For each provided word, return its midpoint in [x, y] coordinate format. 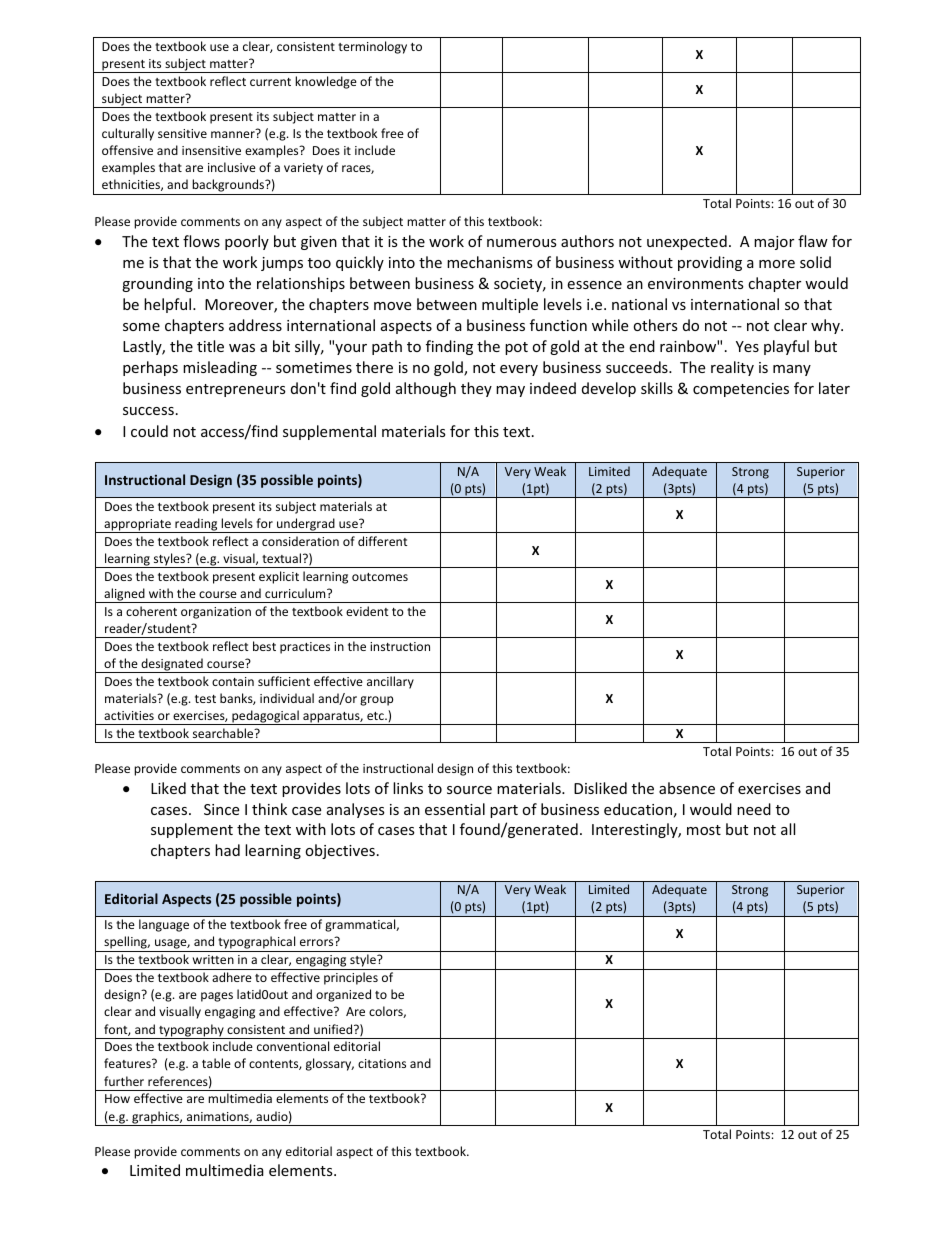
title [210, 346]
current [270, 82]
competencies [741, 390]
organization [216, 613]
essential [455, 809]
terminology [372, 47]
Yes [747, 346]
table [216, 1063]
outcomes [380, 577]
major [774, 243]
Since [221, 809]
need [754, 809]
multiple [510, 305]
